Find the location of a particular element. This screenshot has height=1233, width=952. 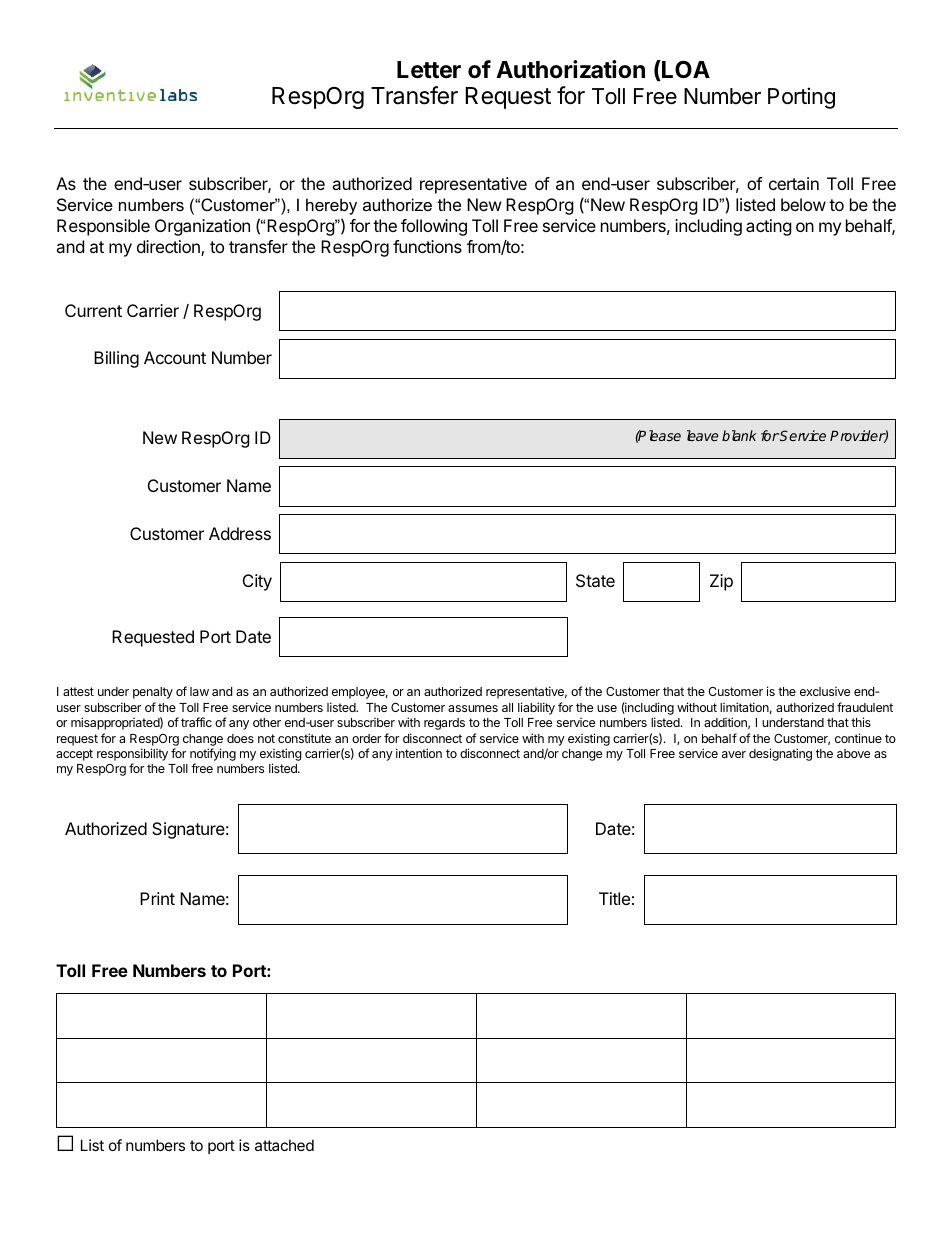

designating is located at coordinates (780, 754).
